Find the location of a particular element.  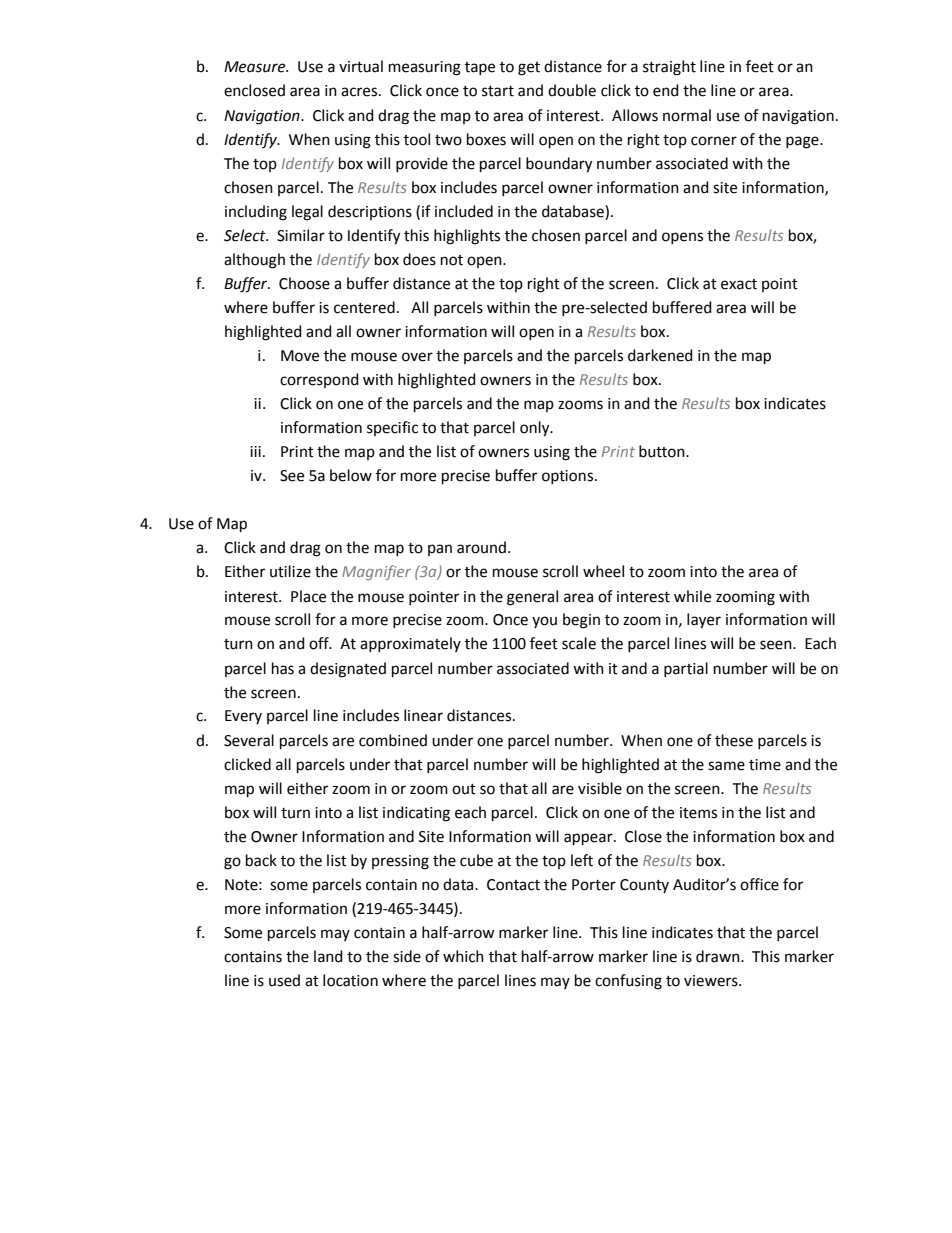

virtual is located at coordinates (361, 66).
